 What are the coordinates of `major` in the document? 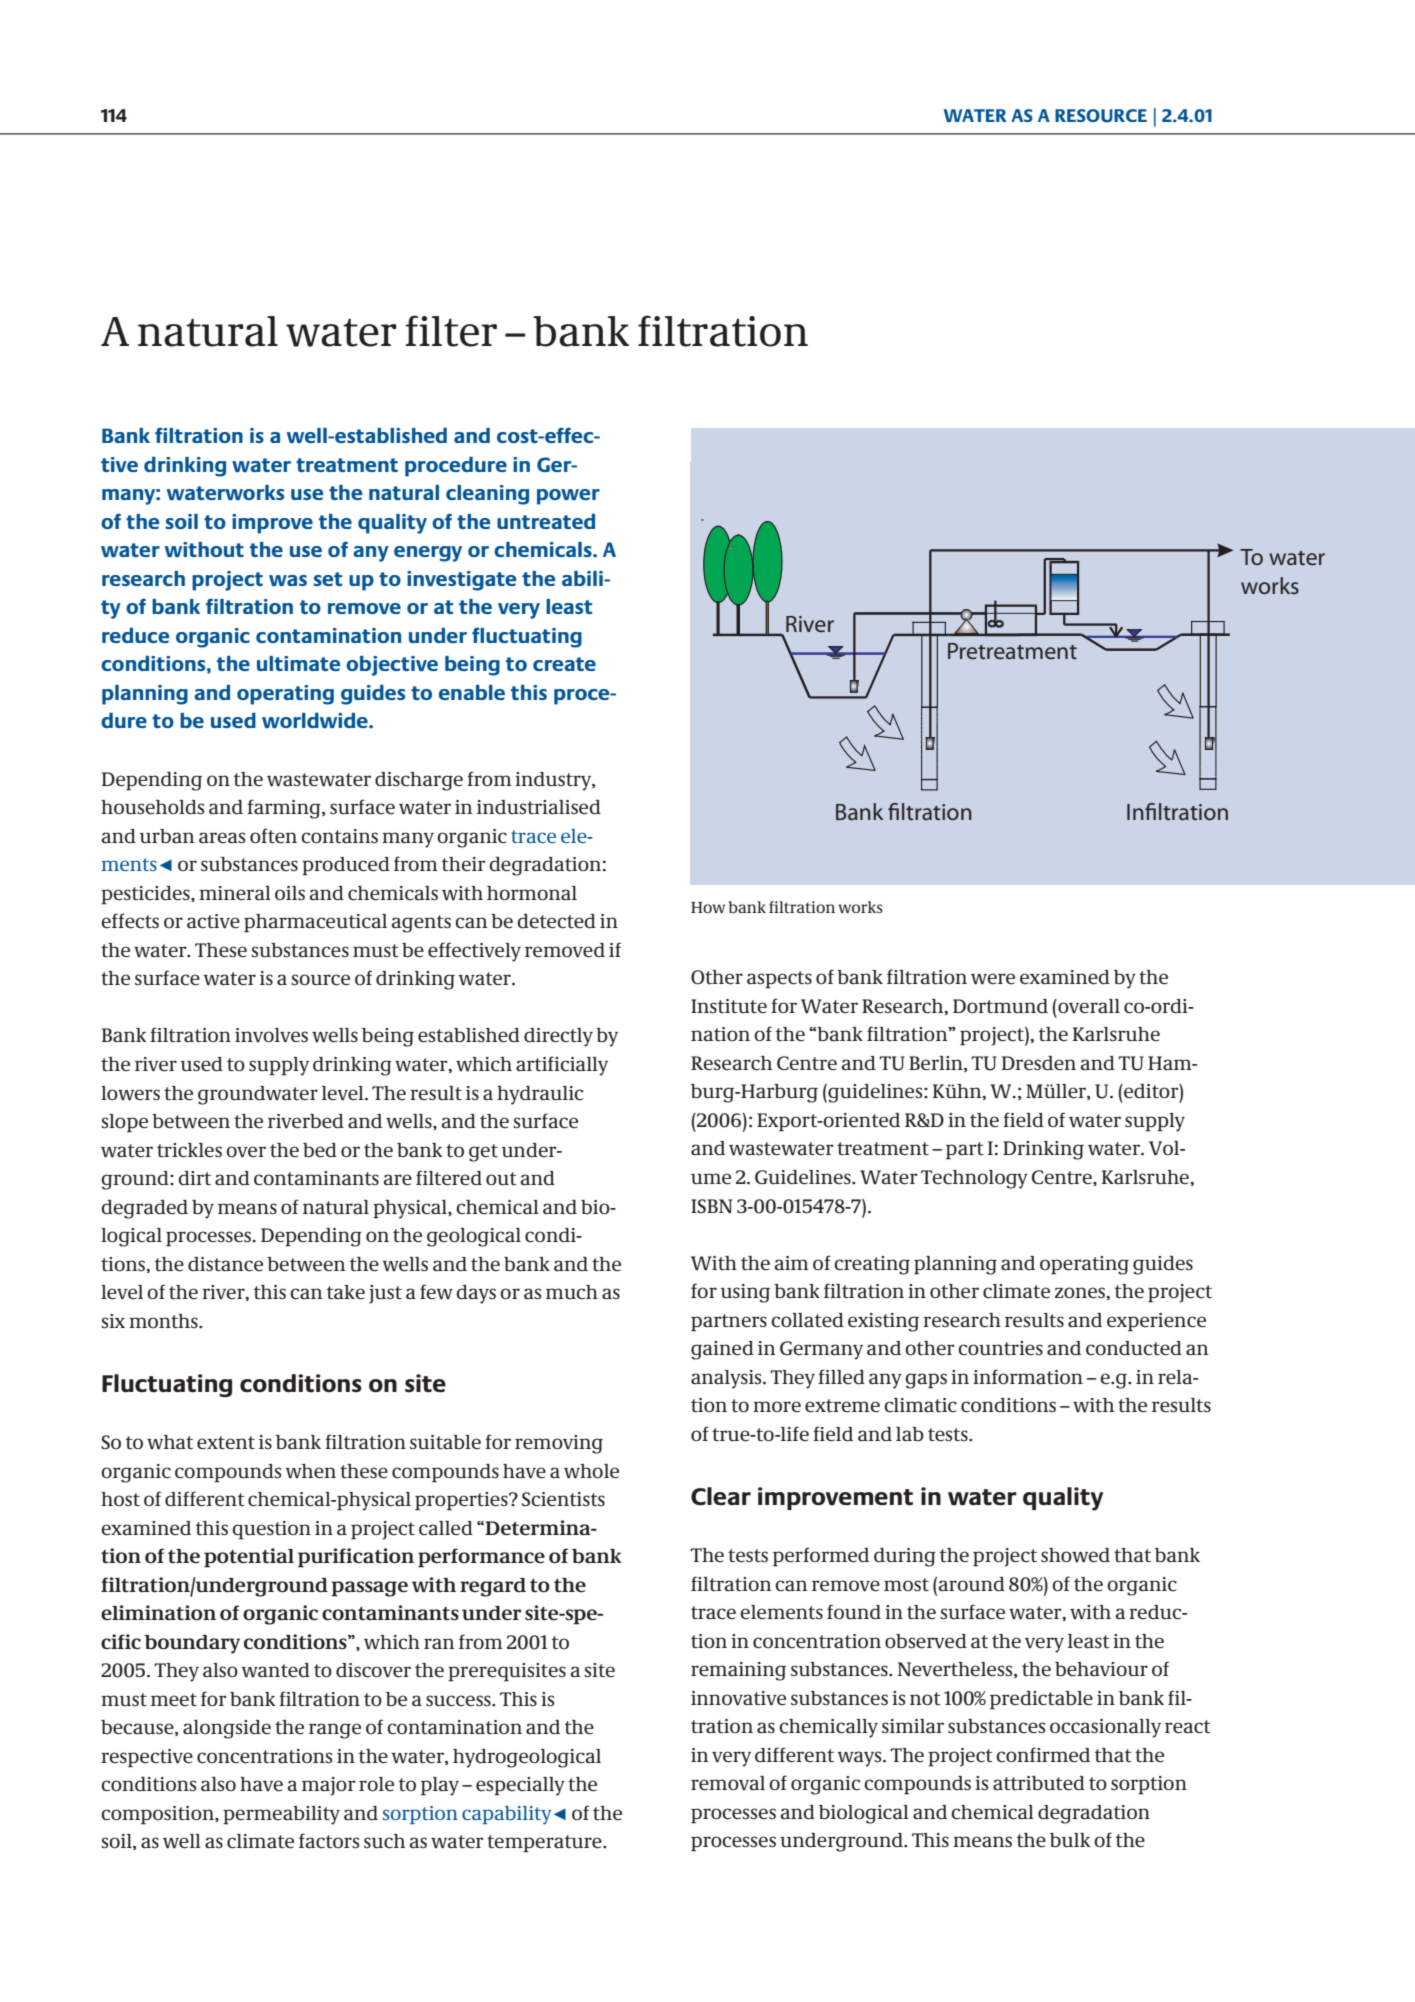 It's located at (329, 1786).
